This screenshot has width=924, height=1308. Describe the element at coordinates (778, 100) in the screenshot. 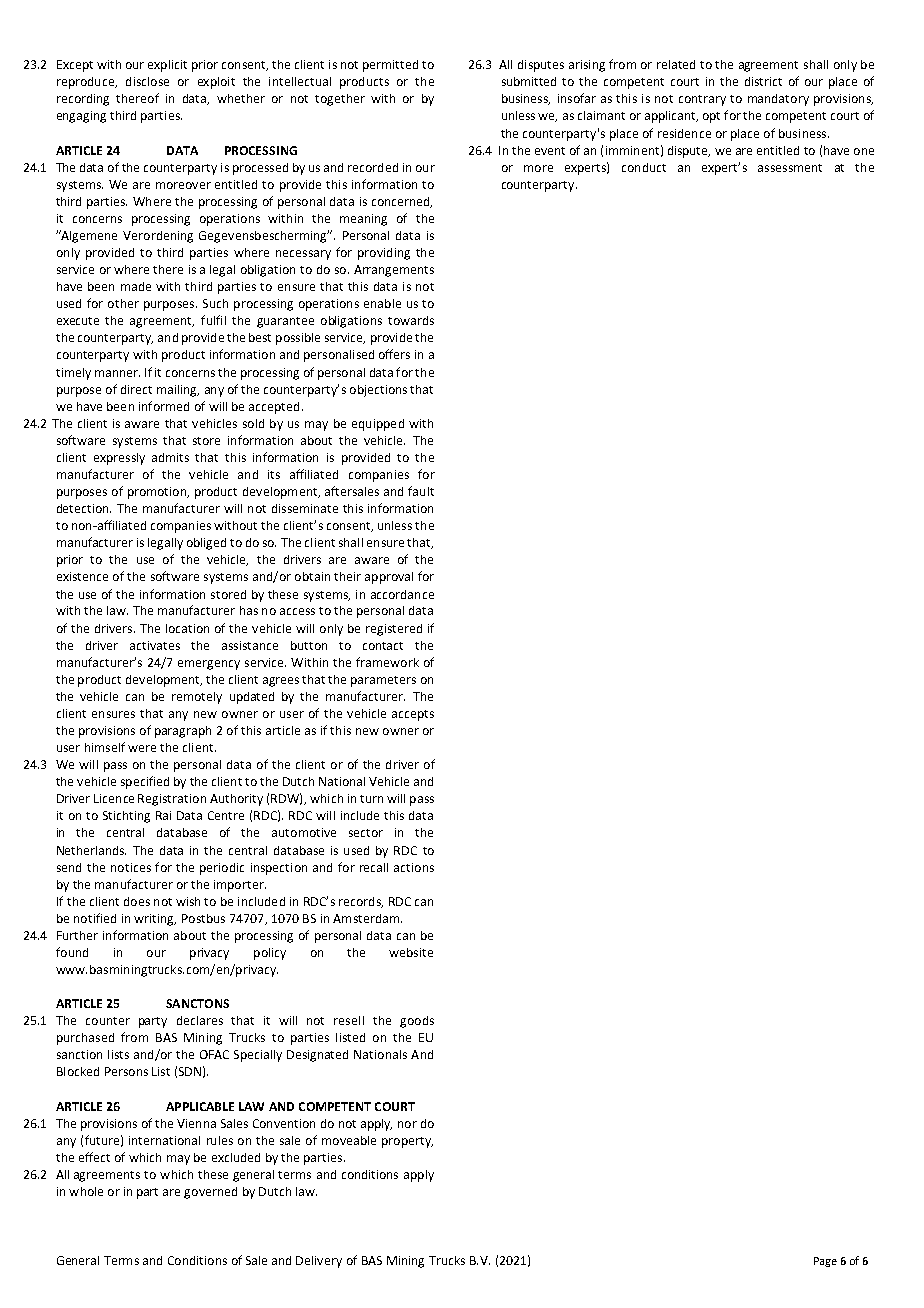

I see `mandatory` at that location.
